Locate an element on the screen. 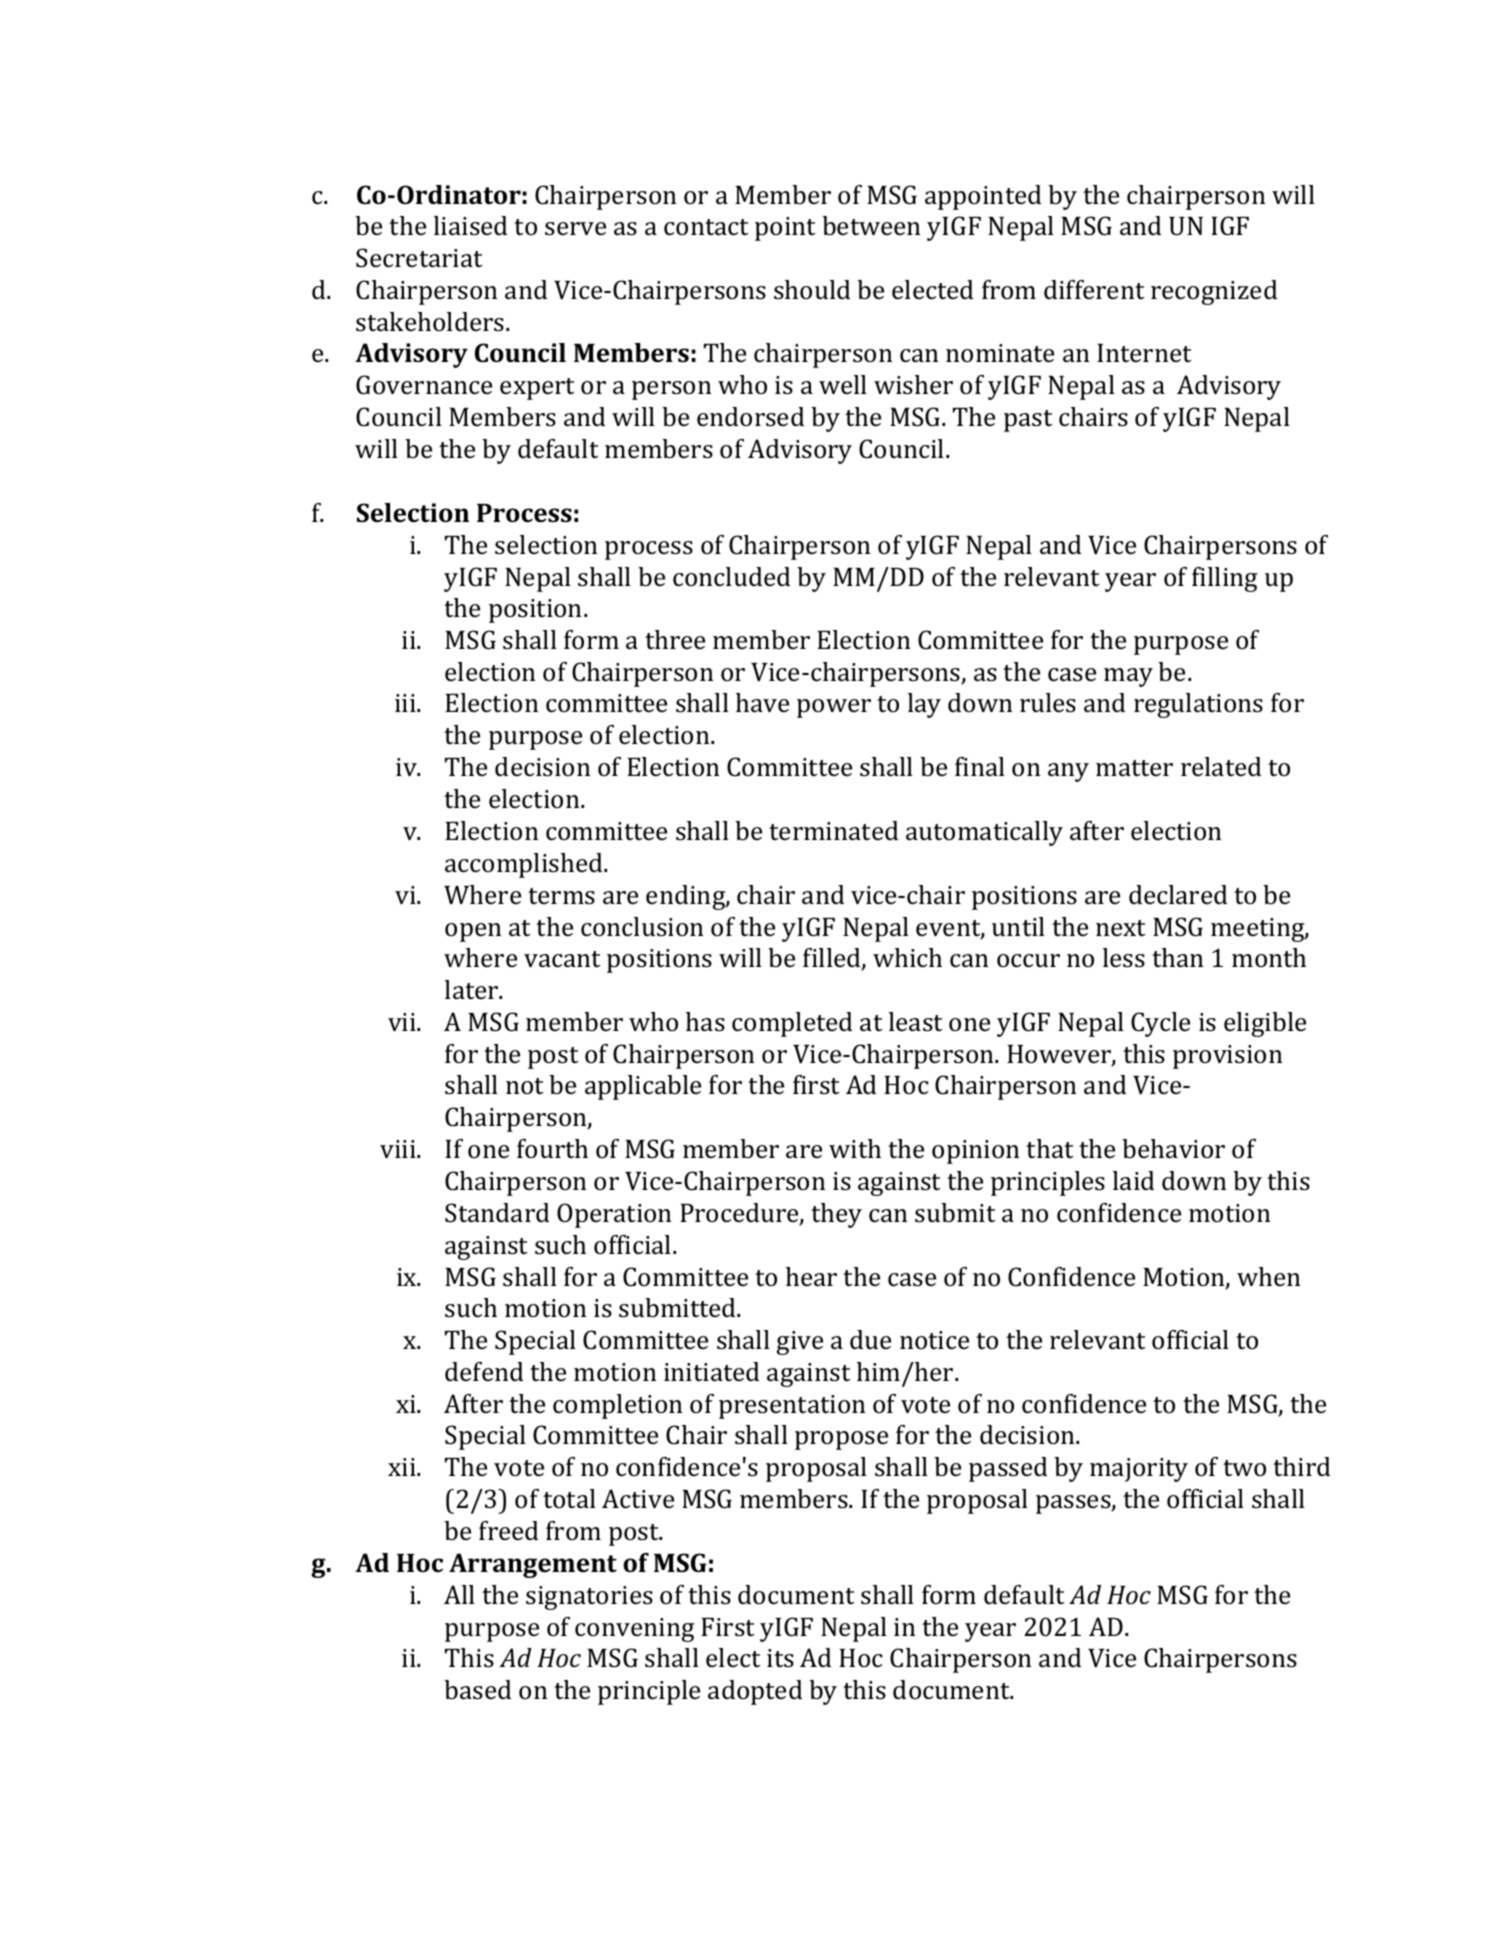  liaised is located at coordinates (470, 226).
